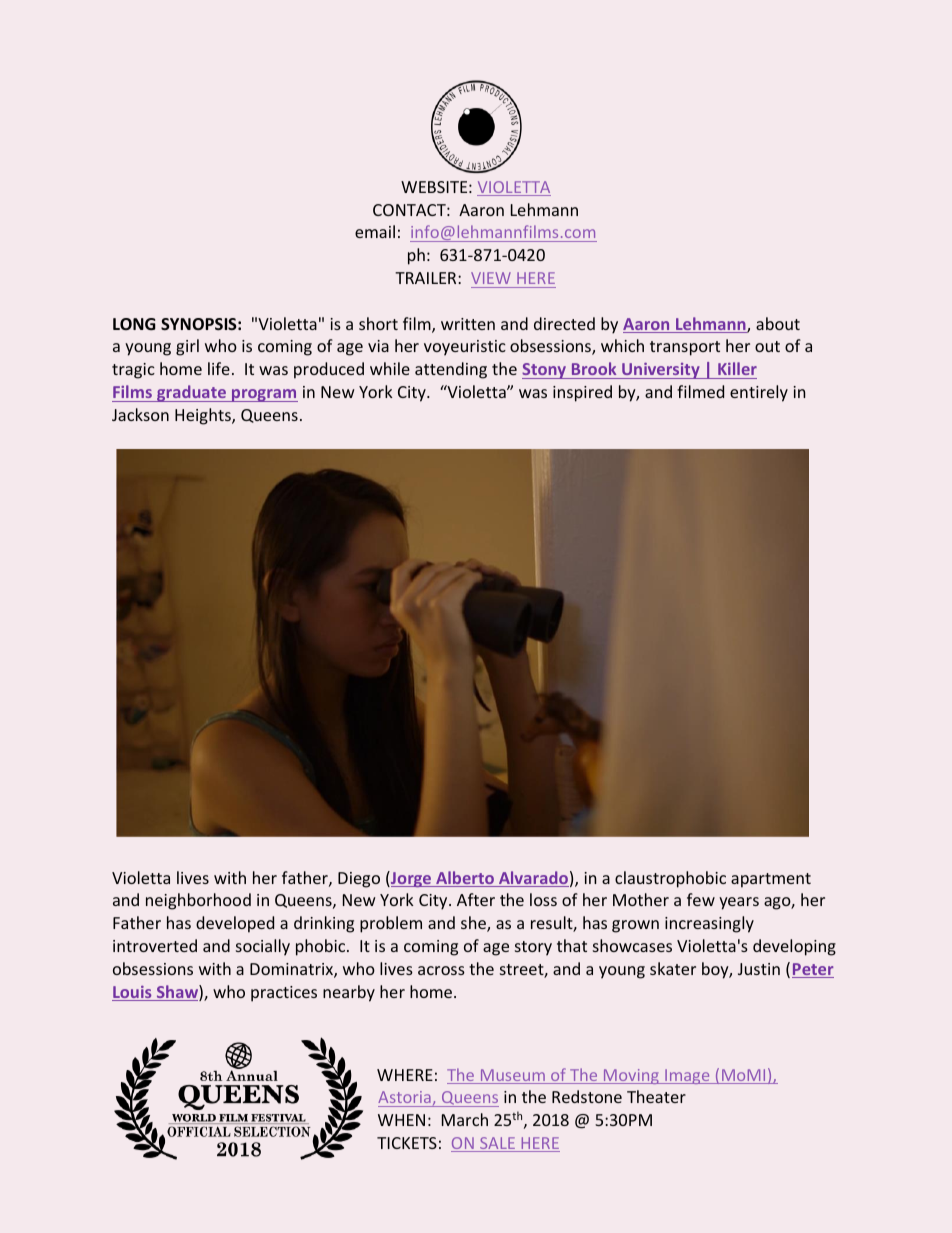  Describe the element at coordinates (771, 880) in the page. I see `apartment` at that location.
